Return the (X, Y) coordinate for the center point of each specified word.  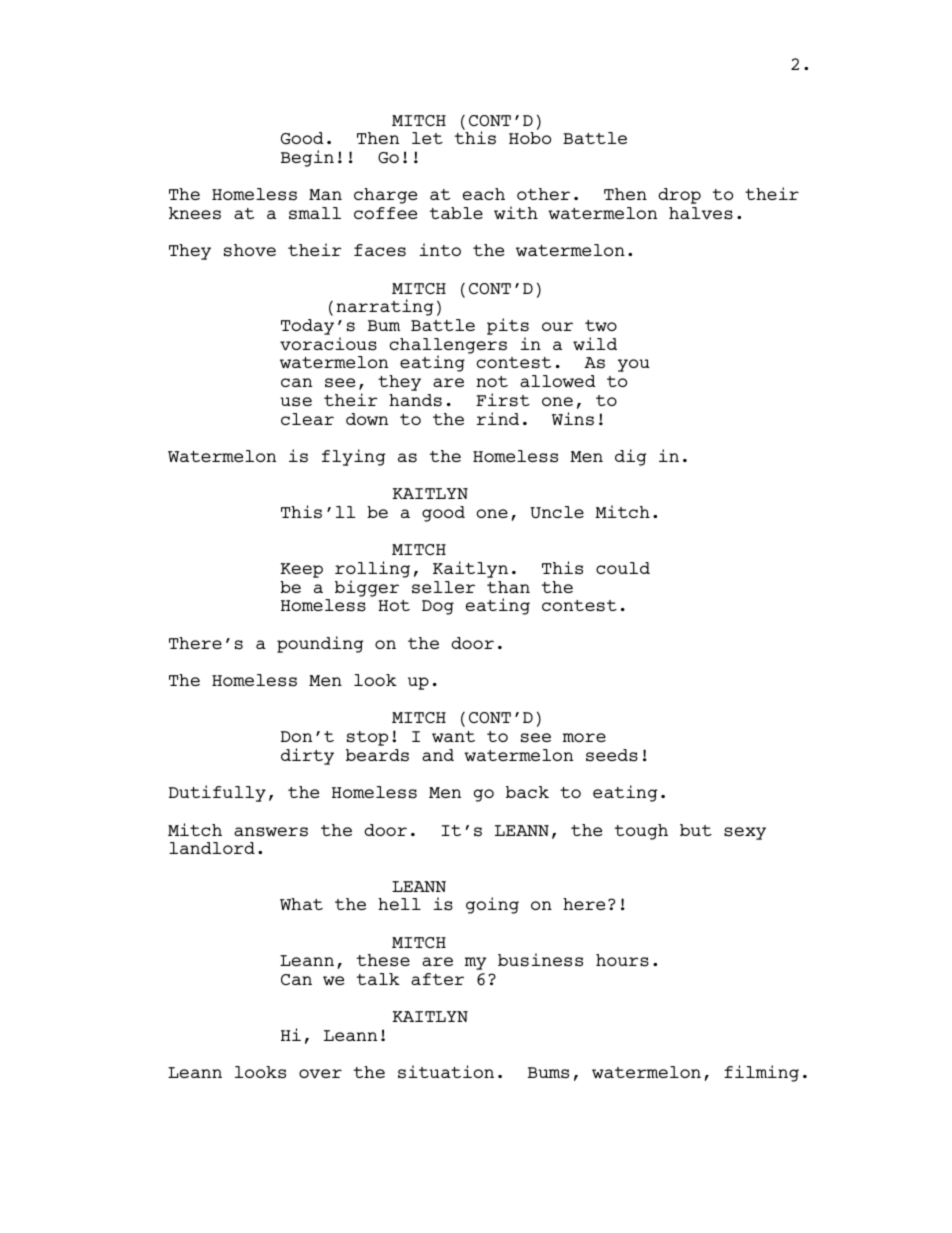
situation (446, 1072)
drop (679, 196)
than (508, 587)
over (320, 1073)
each (484, 194)
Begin (307, 158)
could (623, 568)
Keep (301, 570)
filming (761, 1073)
